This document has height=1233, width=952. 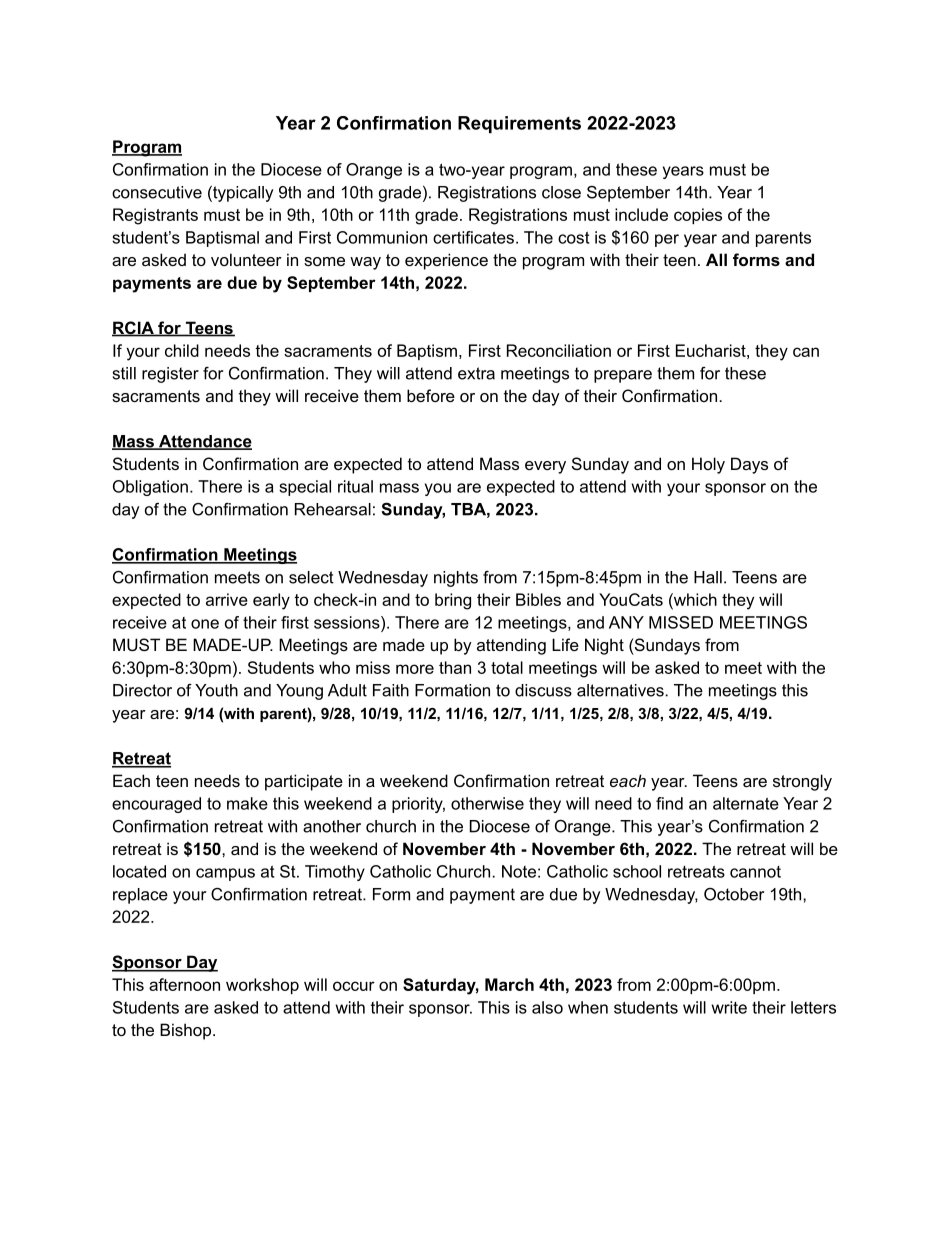 I want to click on March, so click(x=509, y=984).
